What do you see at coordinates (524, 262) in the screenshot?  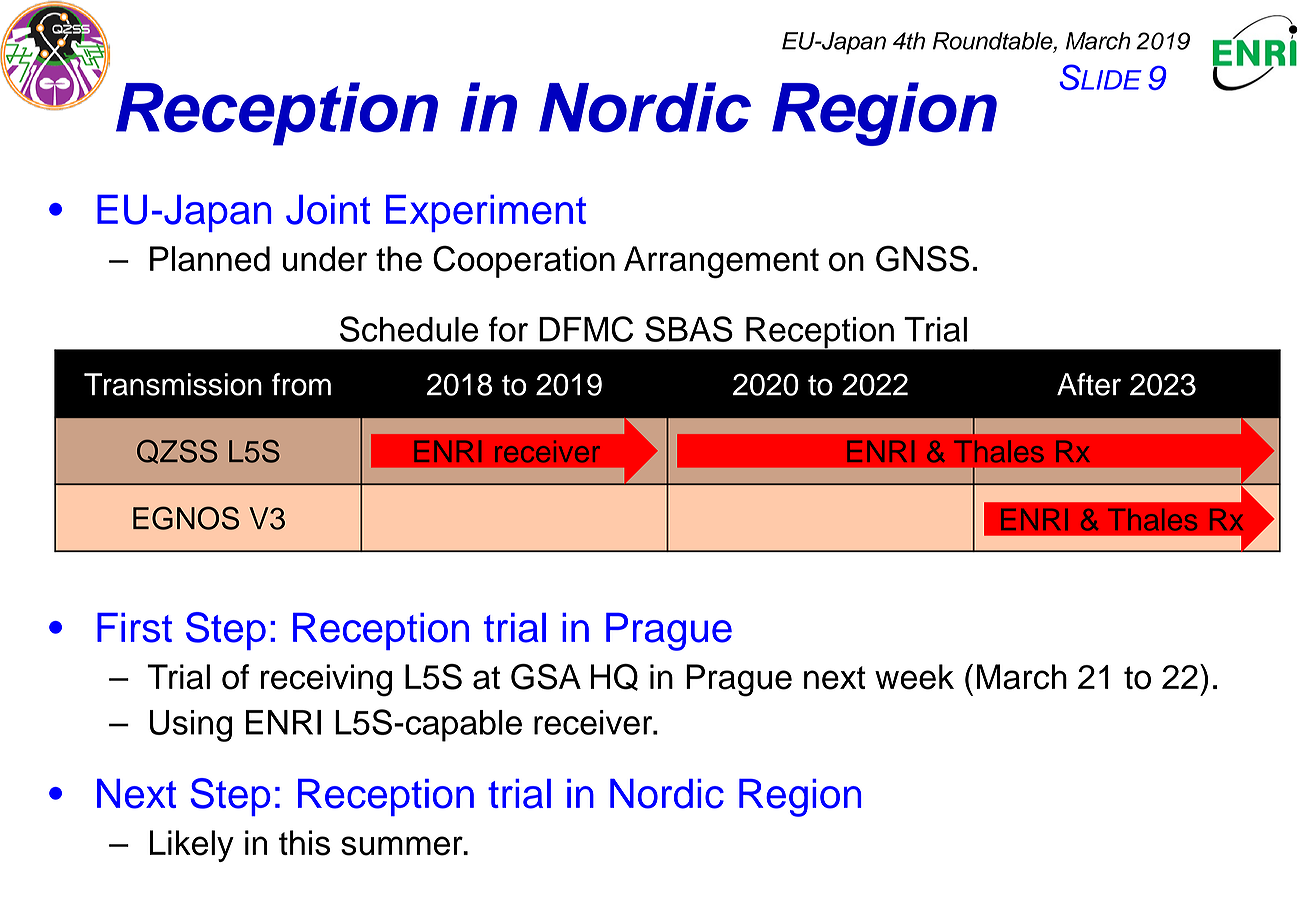 I see `Cooperation` at bounding box center [524, 262].
